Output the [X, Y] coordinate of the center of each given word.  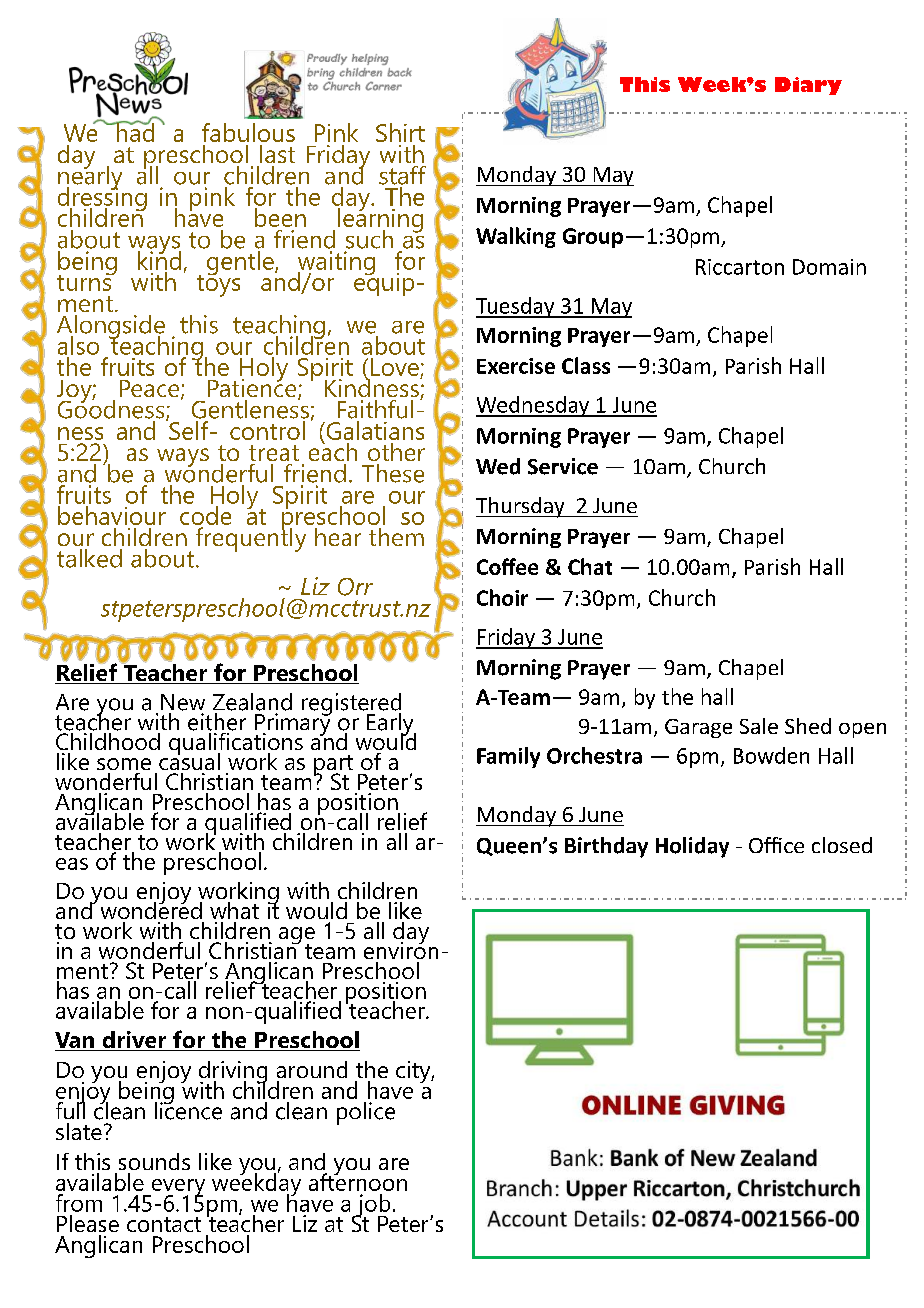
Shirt [400, 132]
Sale [759, 726]
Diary [808, 86]
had [134, 131]
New [183, 702]
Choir [502, 597]
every [177, 1189]
